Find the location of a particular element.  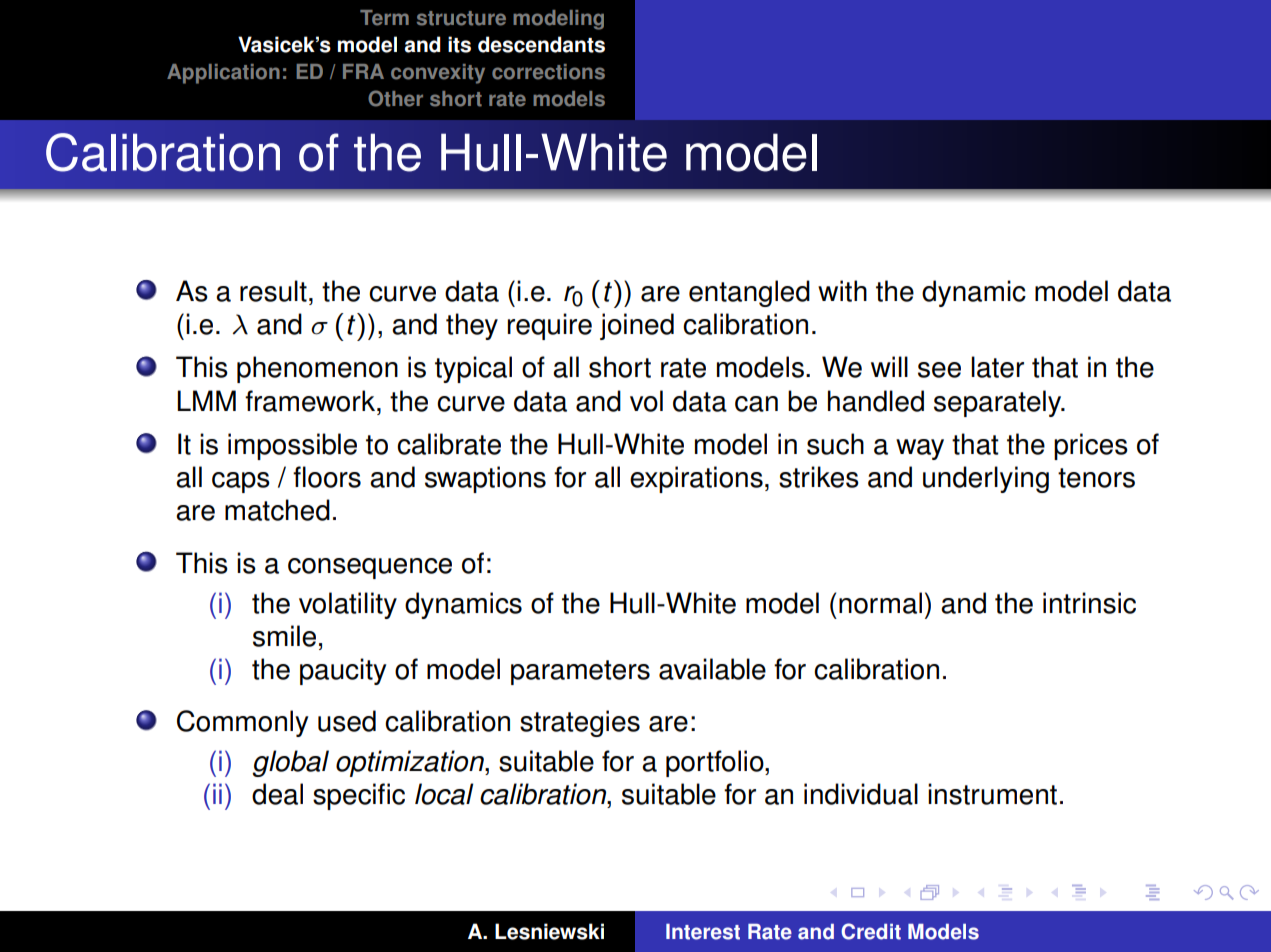

expirations is located at coordinates (696, 479).
